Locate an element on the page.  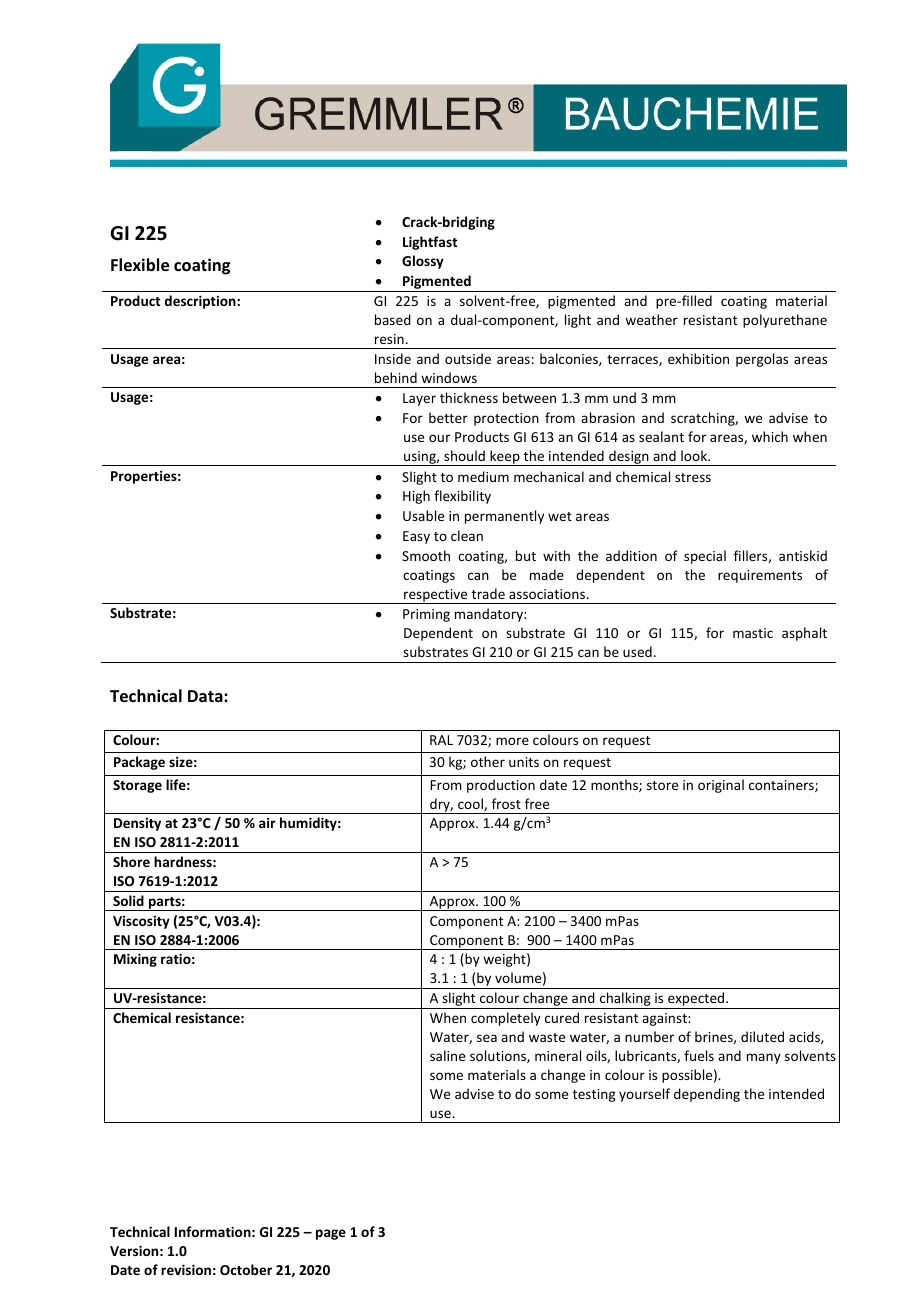
Glossy is located at coordinates (423, 262).
